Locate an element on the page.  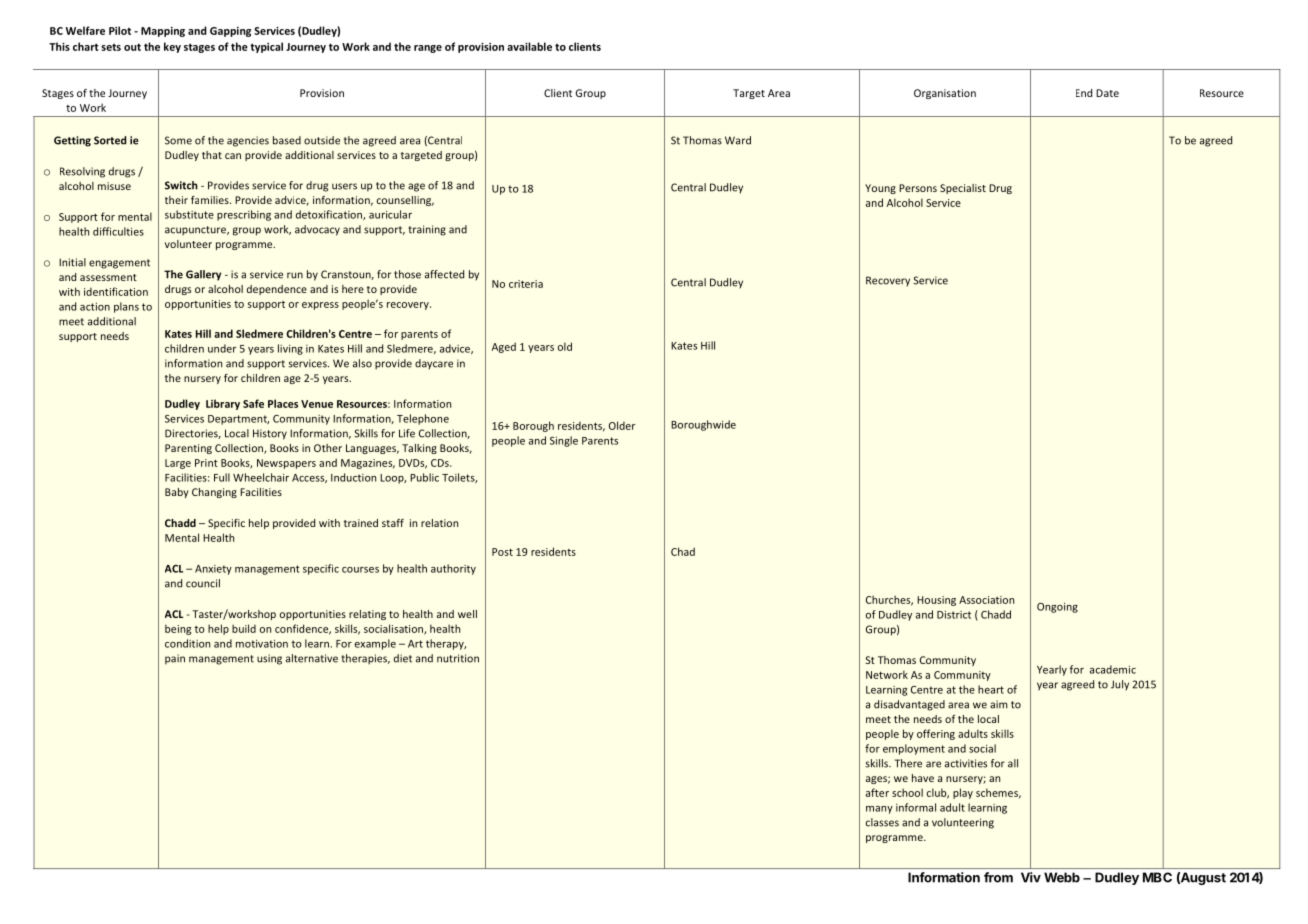
criteria is located at coordinates (526, 284).
